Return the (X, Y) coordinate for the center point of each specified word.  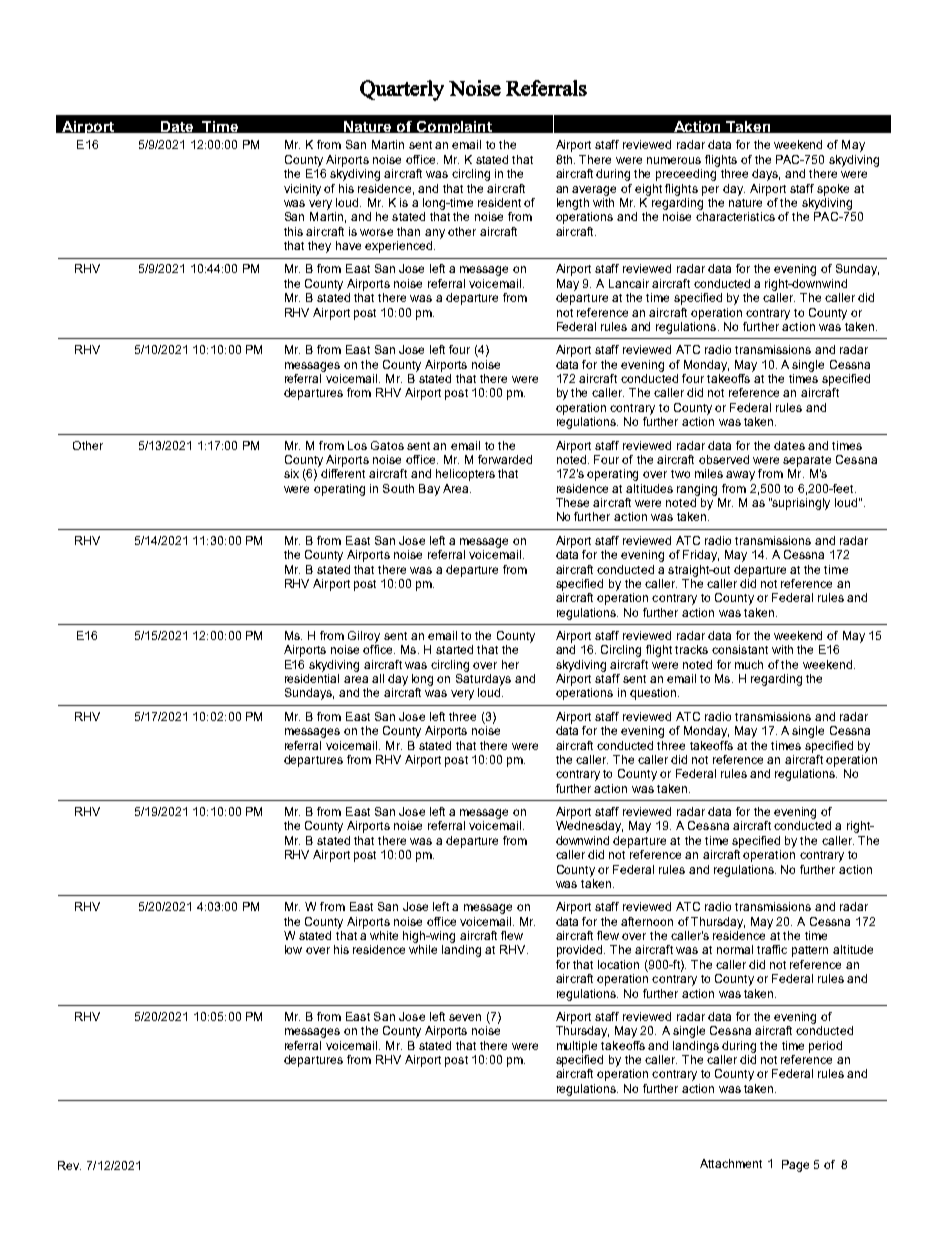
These (572, 502)
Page (795, 1166)
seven (465, 1017)
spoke (833, 190)
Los (357, 445)
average (594, 191)
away (740, 476)
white (384, 935)
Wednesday (589, 827)
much (749, 664)
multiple (577, 1047)
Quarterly (402, 90)
